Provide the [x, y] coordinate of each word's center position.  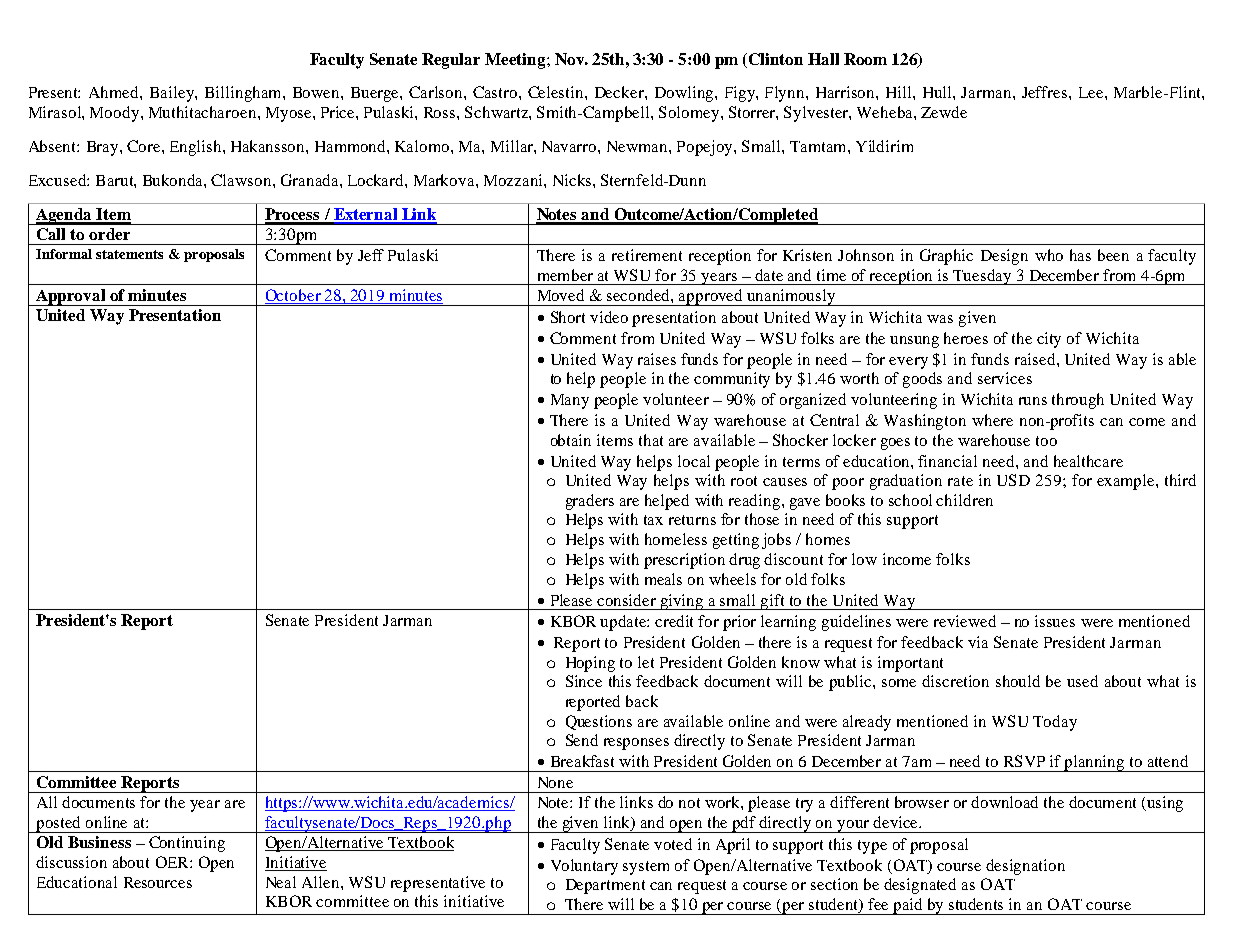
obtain [571, 440]
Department [605, 886]
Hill [900, 92]
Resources [158, 882]
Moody [116, 114]
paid [908, 906]
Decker [620, 92]
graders [590, 502]
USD [1013, 480]
